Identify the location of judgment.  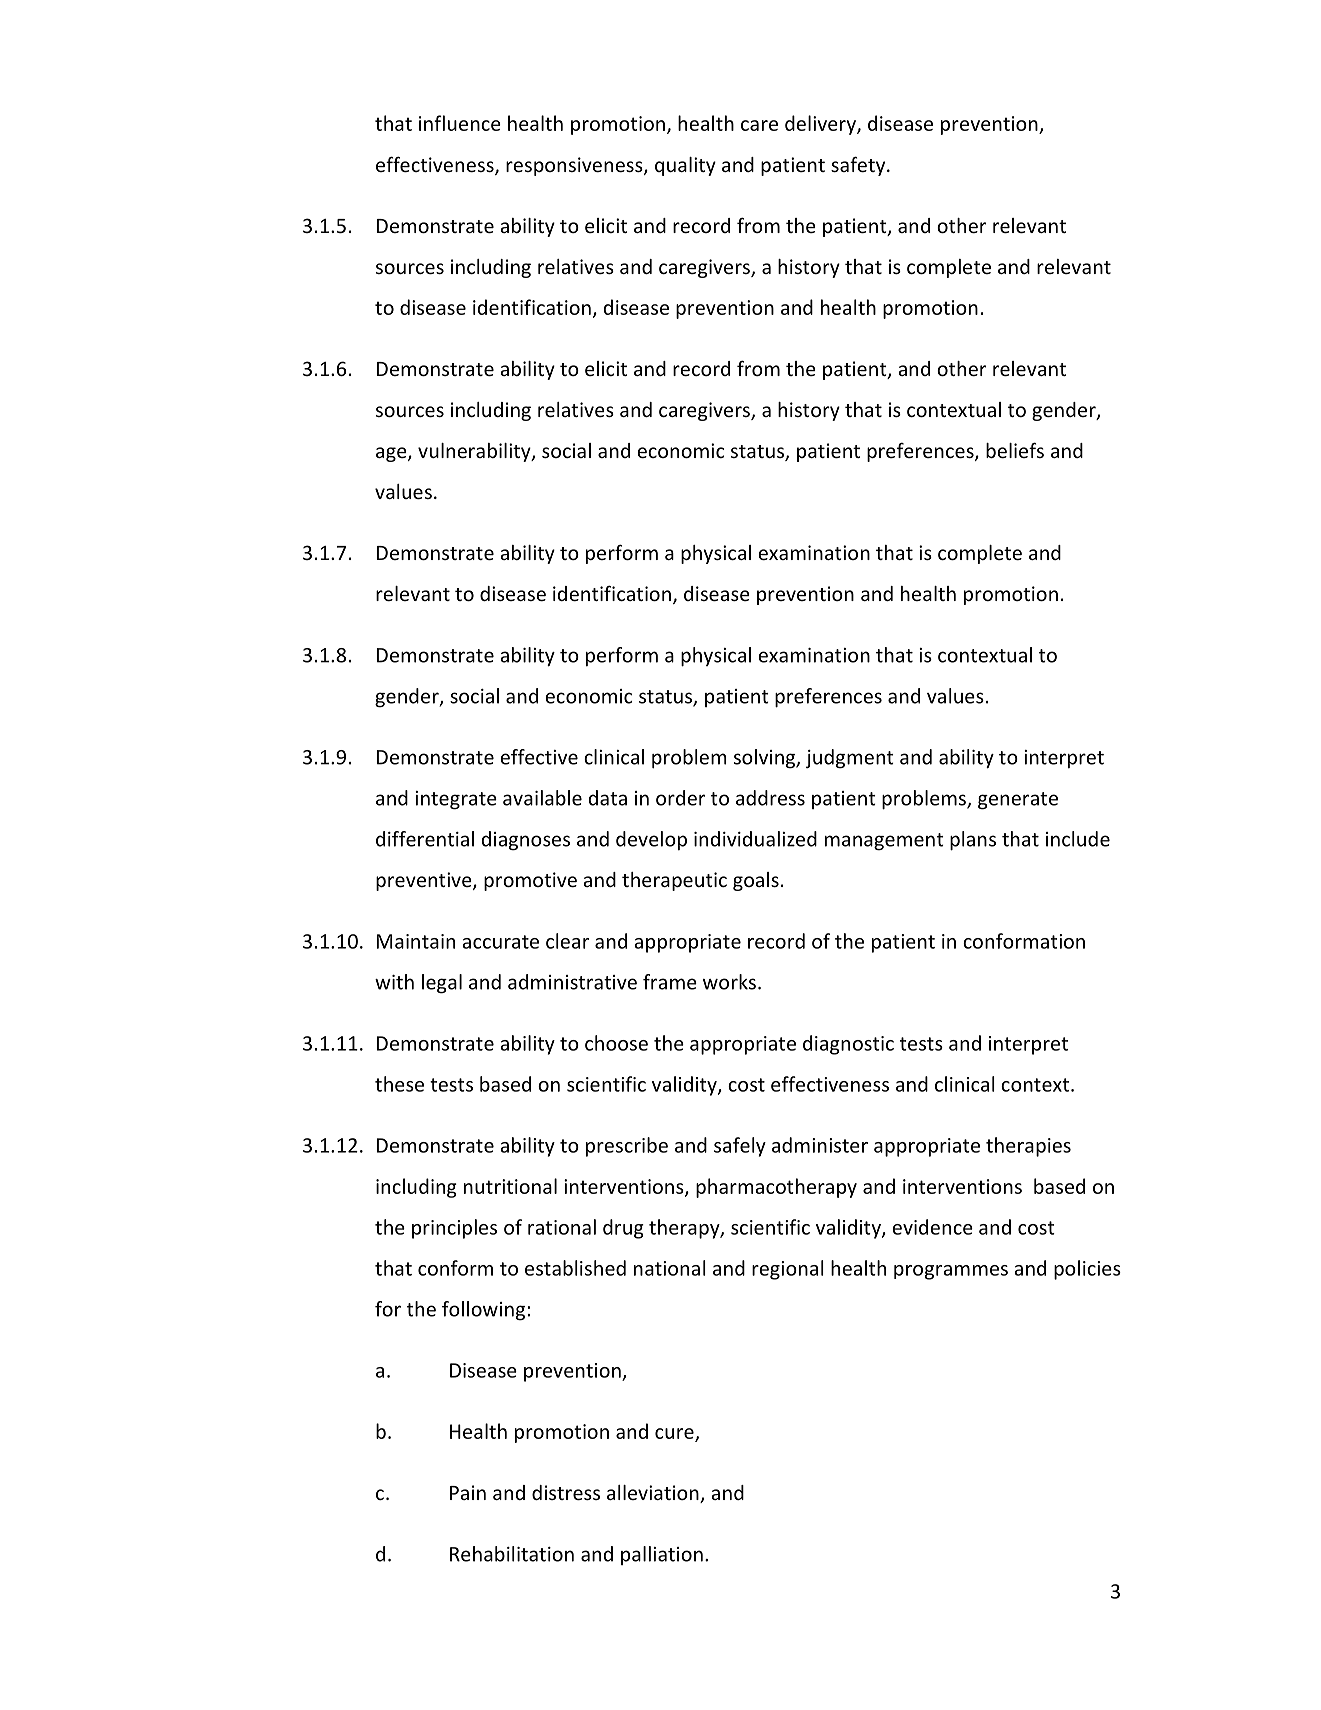
(850, 759).
